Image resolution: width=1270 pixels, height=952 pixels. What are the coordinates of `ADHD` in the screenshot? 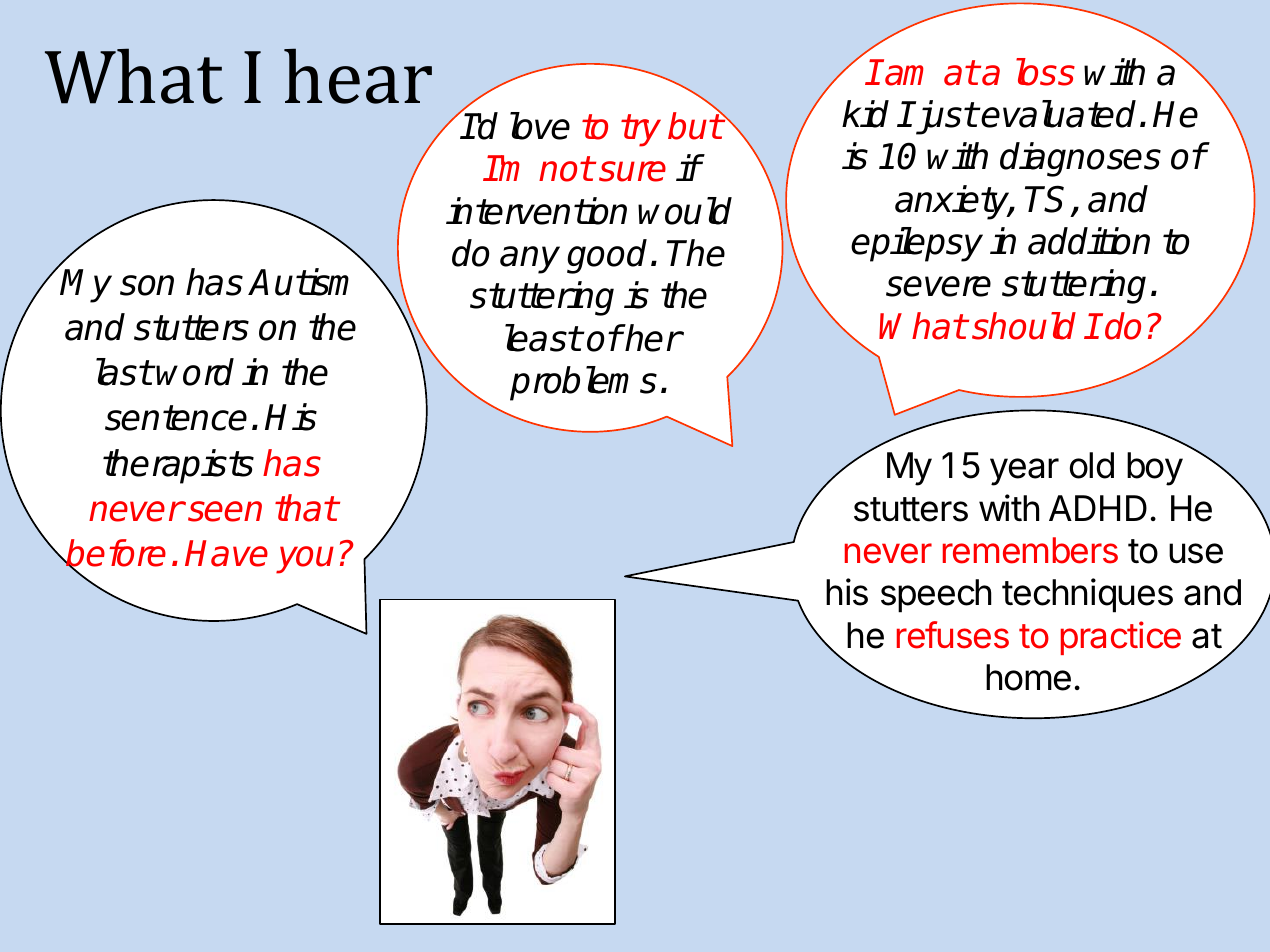 It's located at (1098, 508).
